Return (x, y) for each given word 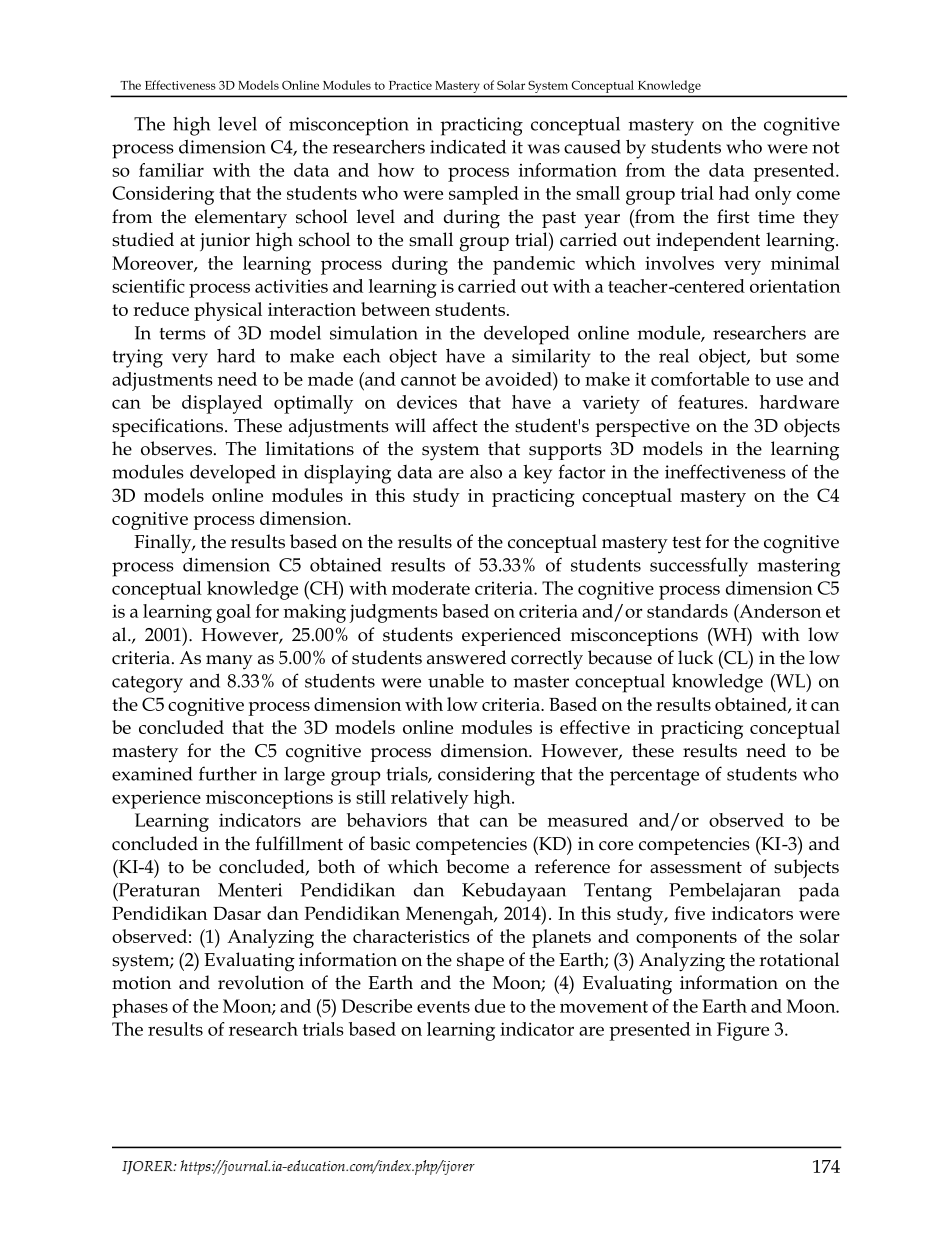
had (734, 193)
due (490, 1006)
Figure (743, 1031)
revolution (261, 982)
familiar (171, 170)
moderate (431, 588)
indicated (468, 146)
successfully (699, 567)
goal (233, 613)
